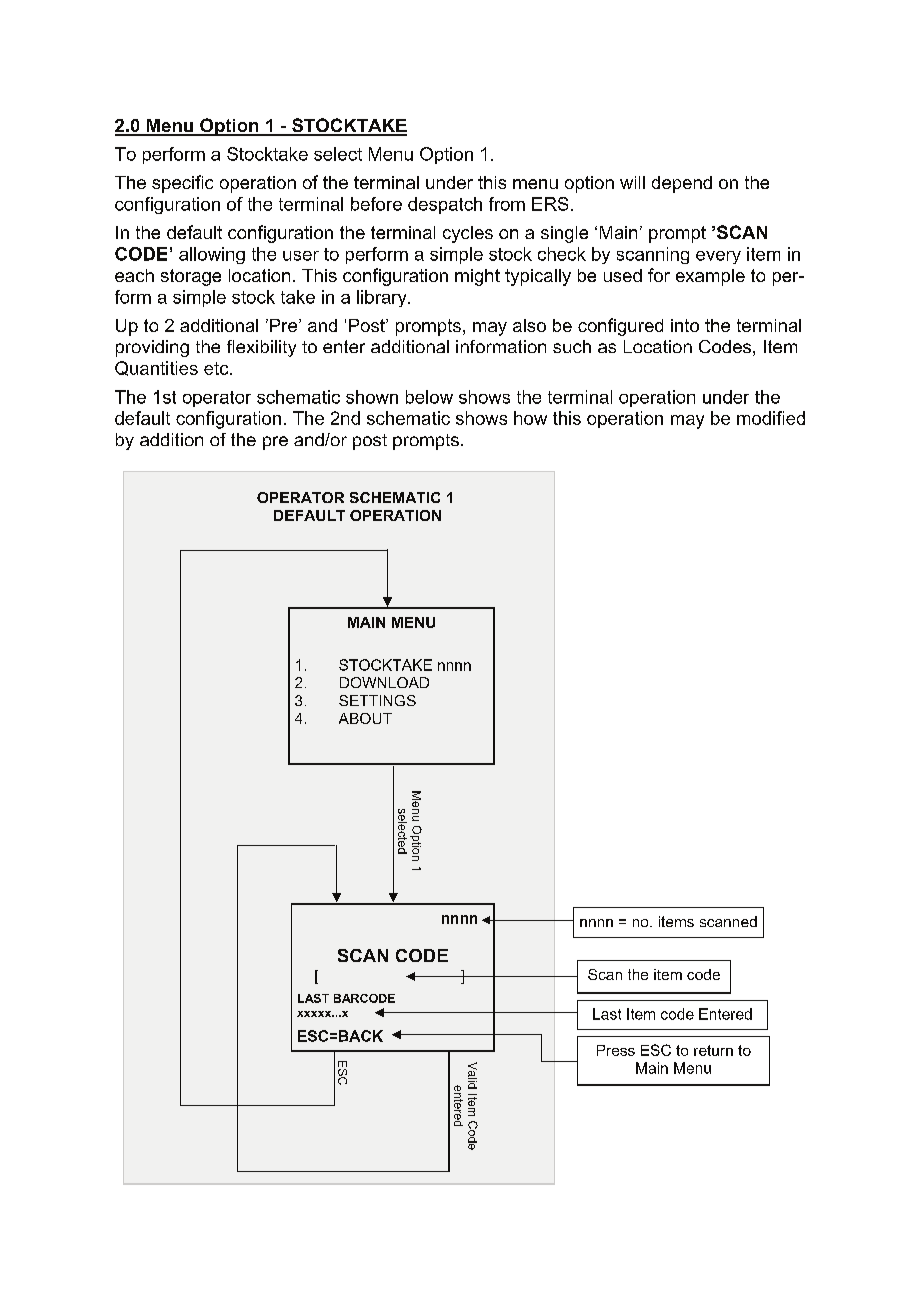 The image size is (924, 1308). I want to click on etc, so click(217, 368).
